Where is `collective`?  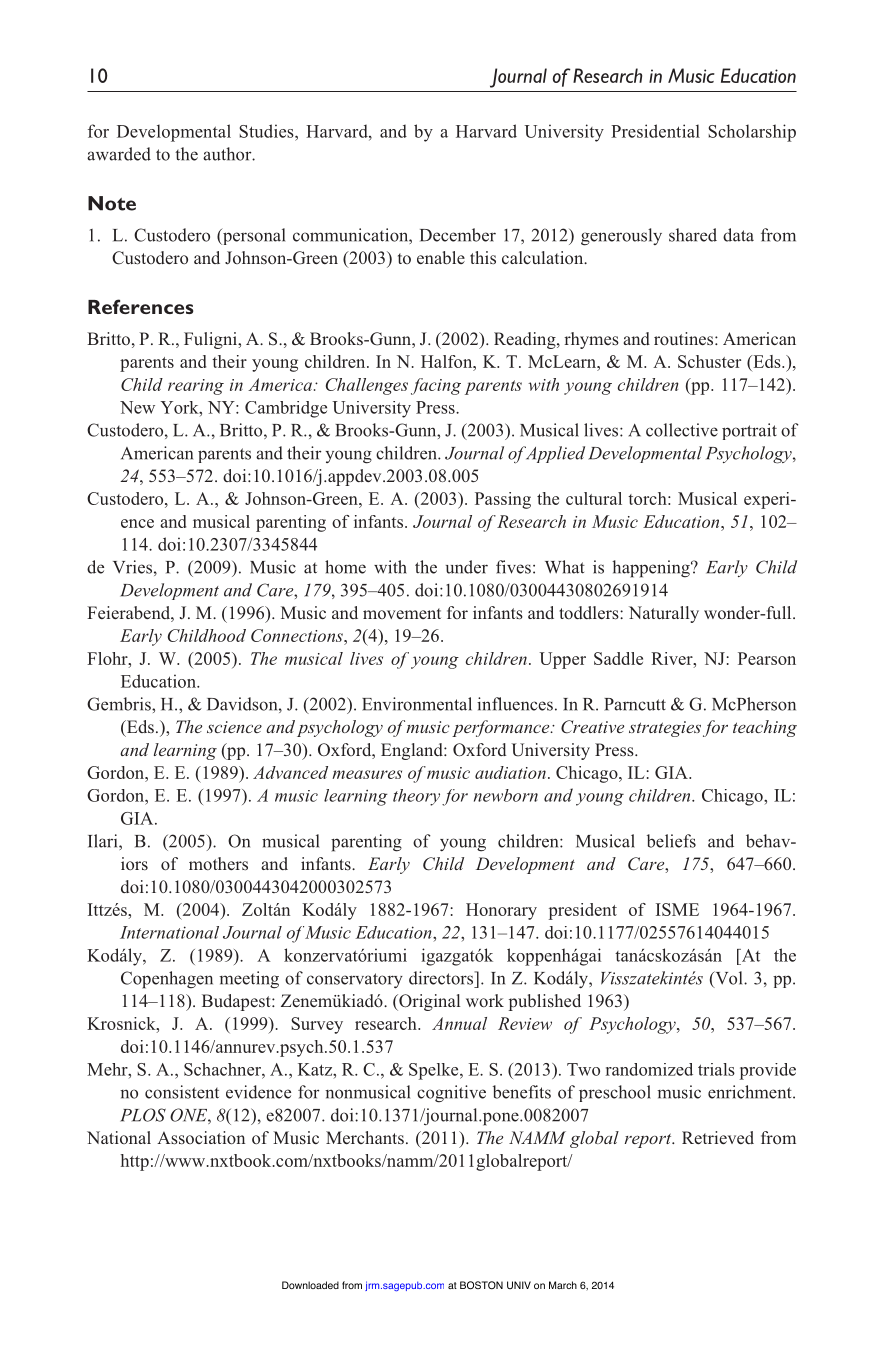 collective is located at coordinates (682, 430).
